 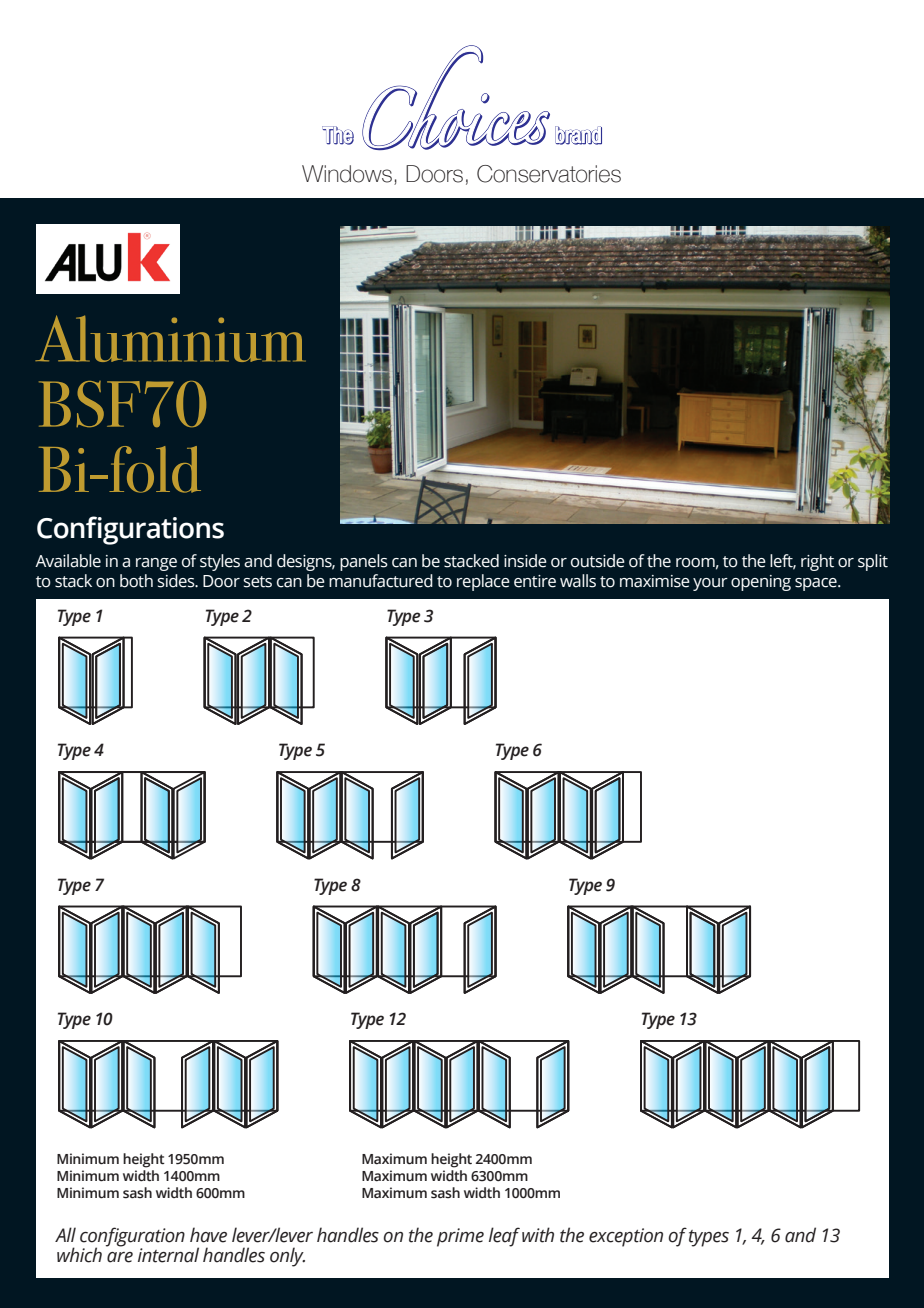 What do you see at coordinates (460, 1237) in the screenshot?
I see `prime` at bounding box center [460, 1237].
